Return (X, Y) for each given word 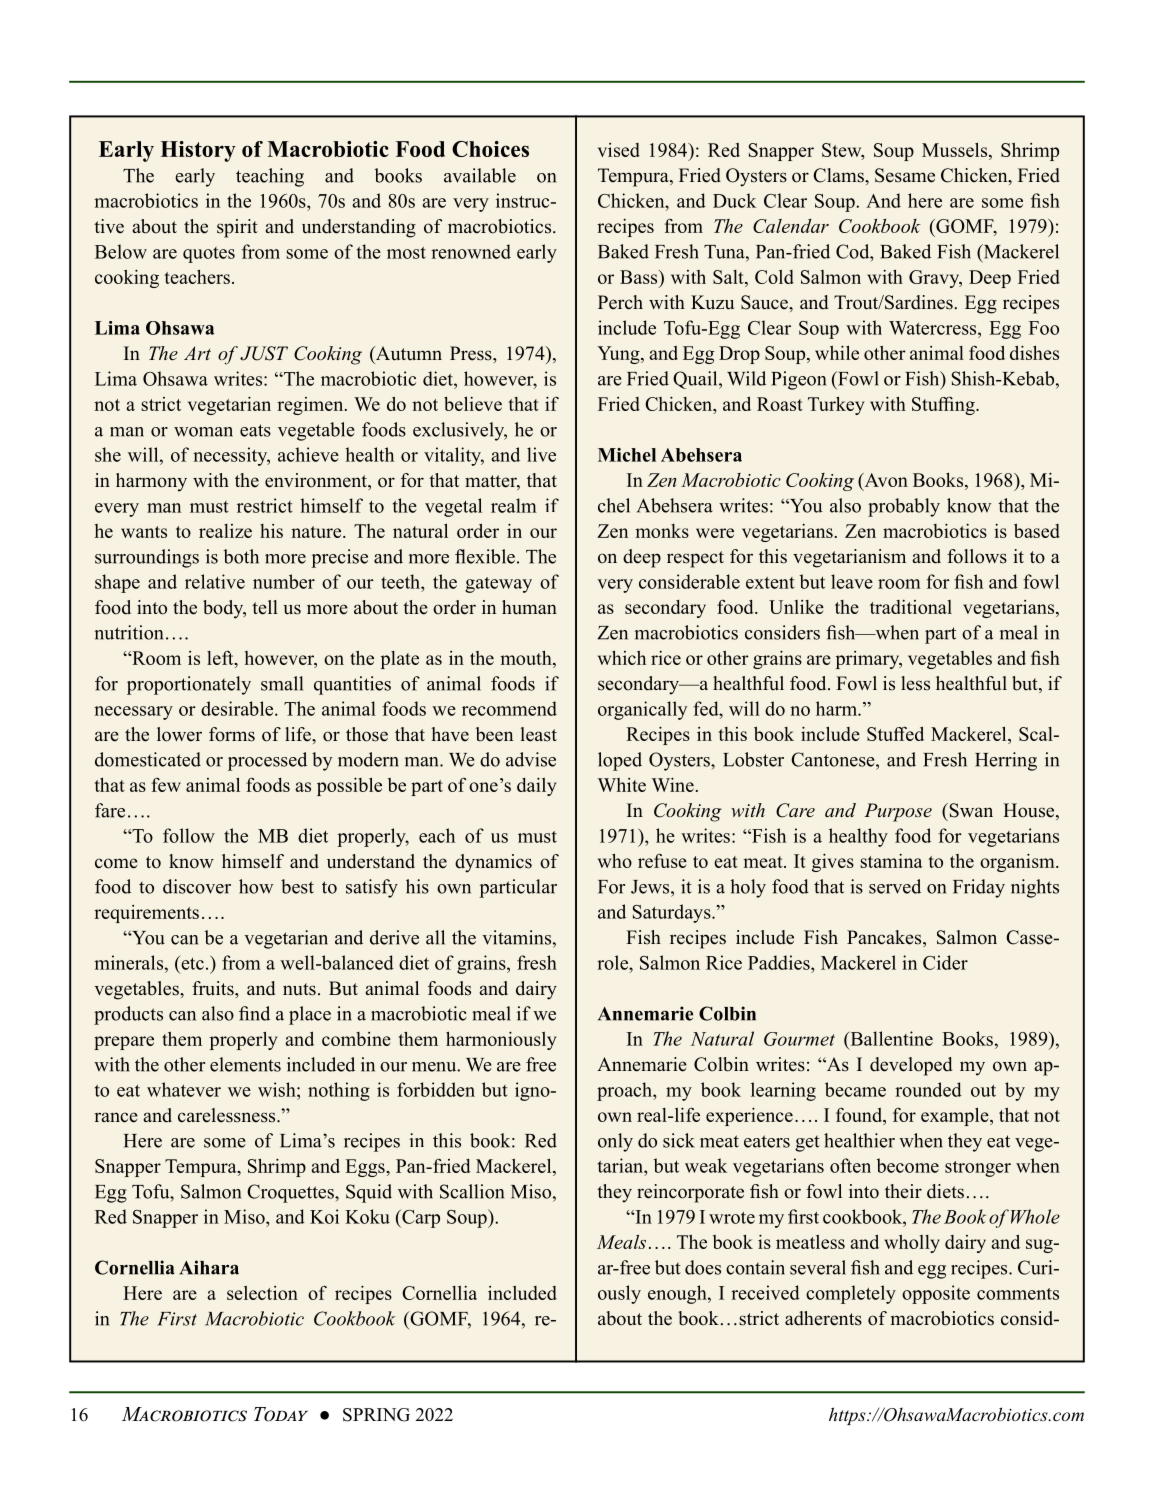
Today (281, 1414)
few (166, 785)
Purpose (898, 812)
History (198, 151)
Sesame (905, 175)
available (480, 175)
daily (536, 786)
